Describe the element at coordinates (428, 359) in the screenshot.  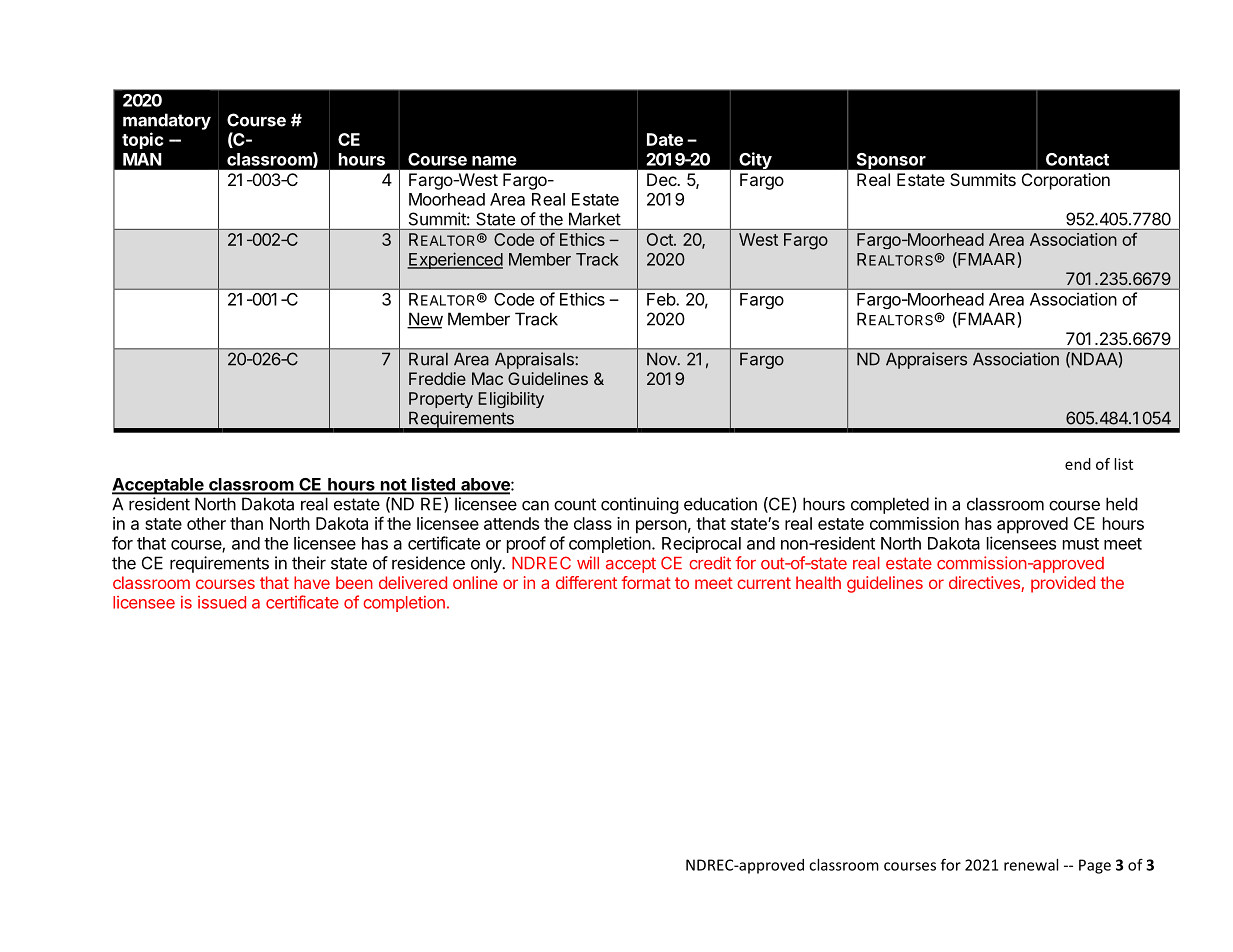
I see `Rural` at that location.
